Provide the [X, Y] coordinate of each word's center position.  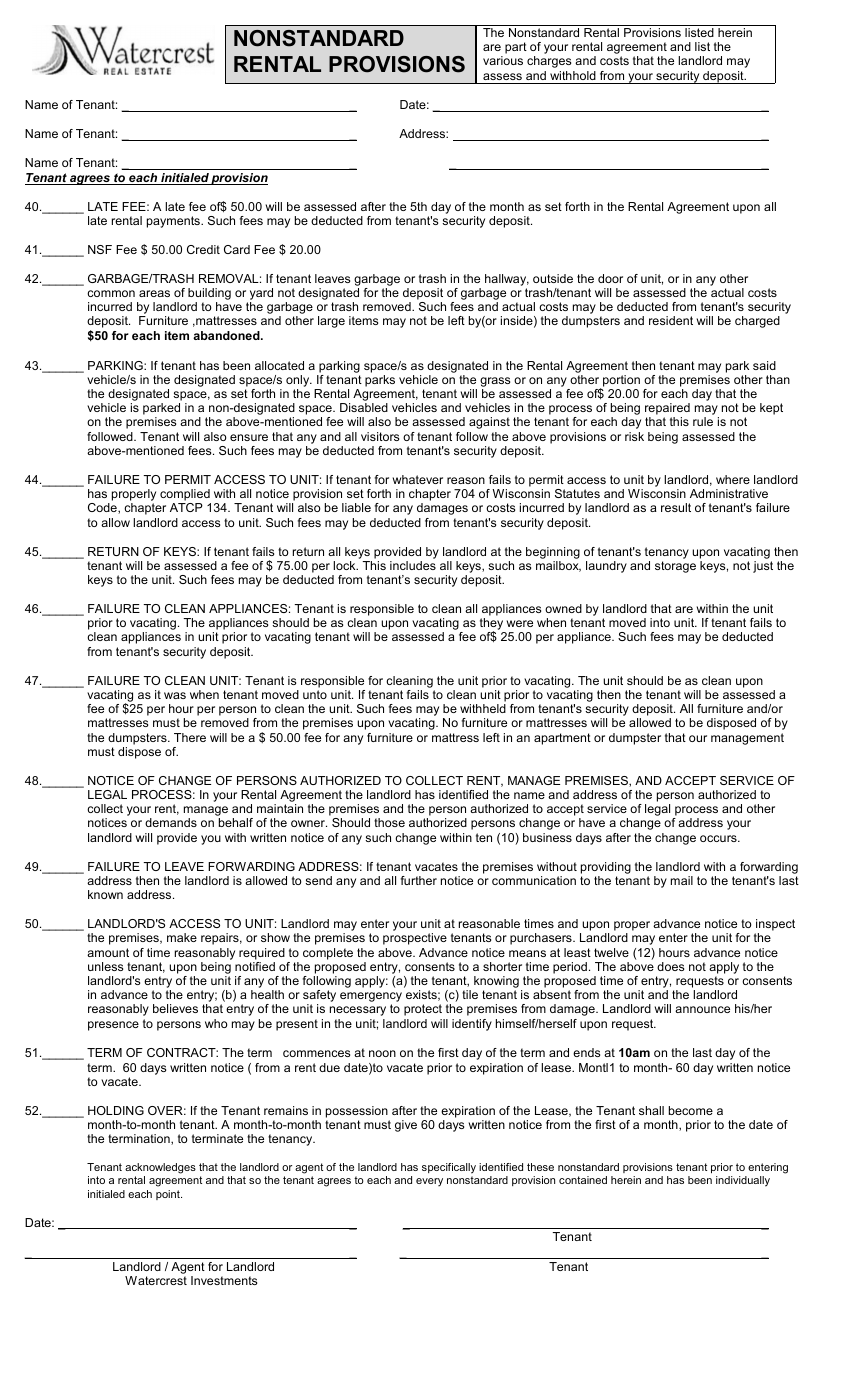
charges [549, 62]
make [182, 937]
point [169, 1195]
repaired [667, 410]
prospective [415, 939]
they [492, 625]
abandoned [227, 335]
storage [675, 567]
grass [495, 382]
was [175, 695]
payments [174, 222]
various [503, 60]
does [670, 966]
